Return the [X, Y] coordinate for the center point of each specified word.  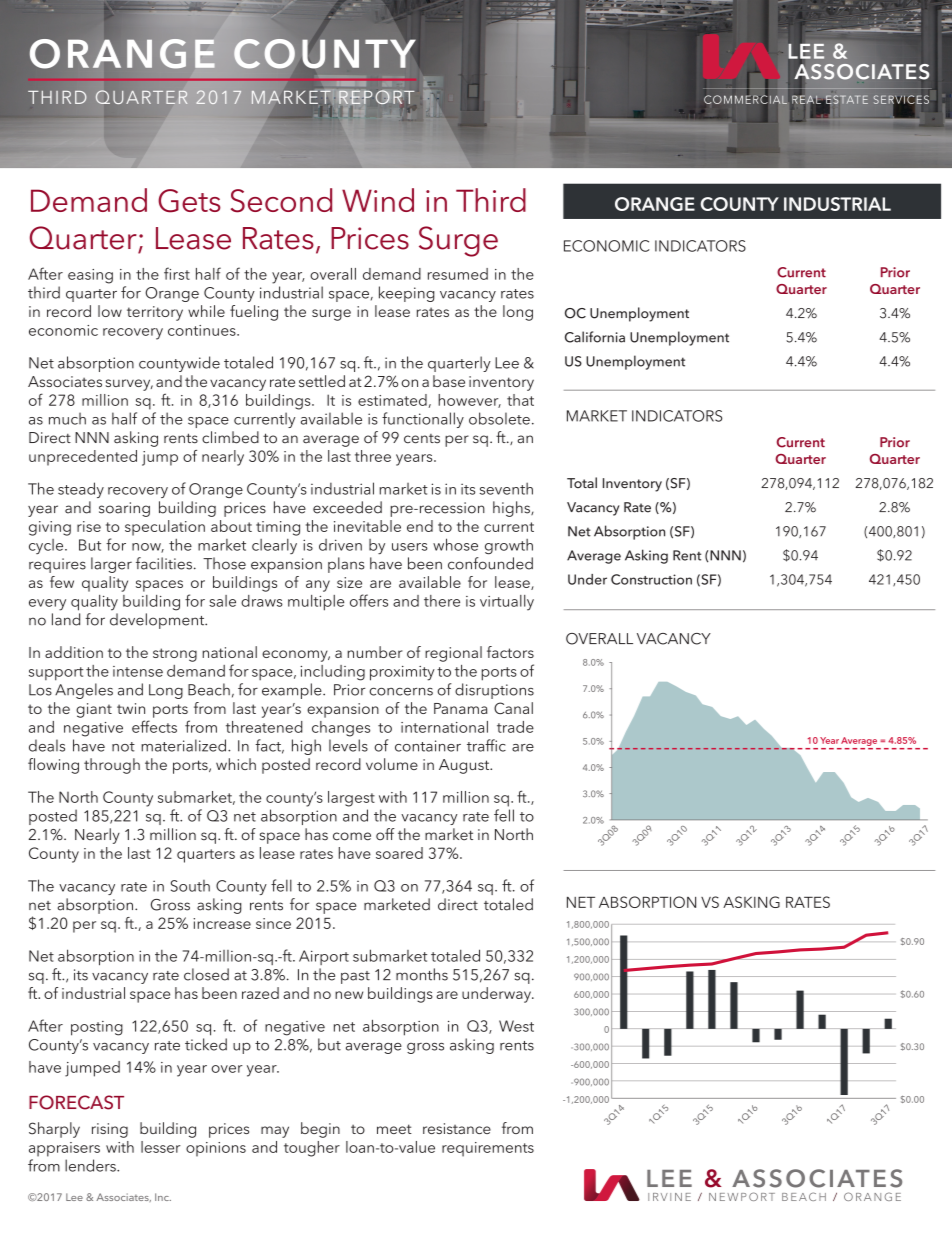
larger [111, 565]
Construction [651, 579]
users [410, 547]
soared [399, 853]
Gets [189, 201]
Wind [378, 200]
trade [515, 727]
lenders [91, 1165]
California [595, 337]
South [190, 886]
